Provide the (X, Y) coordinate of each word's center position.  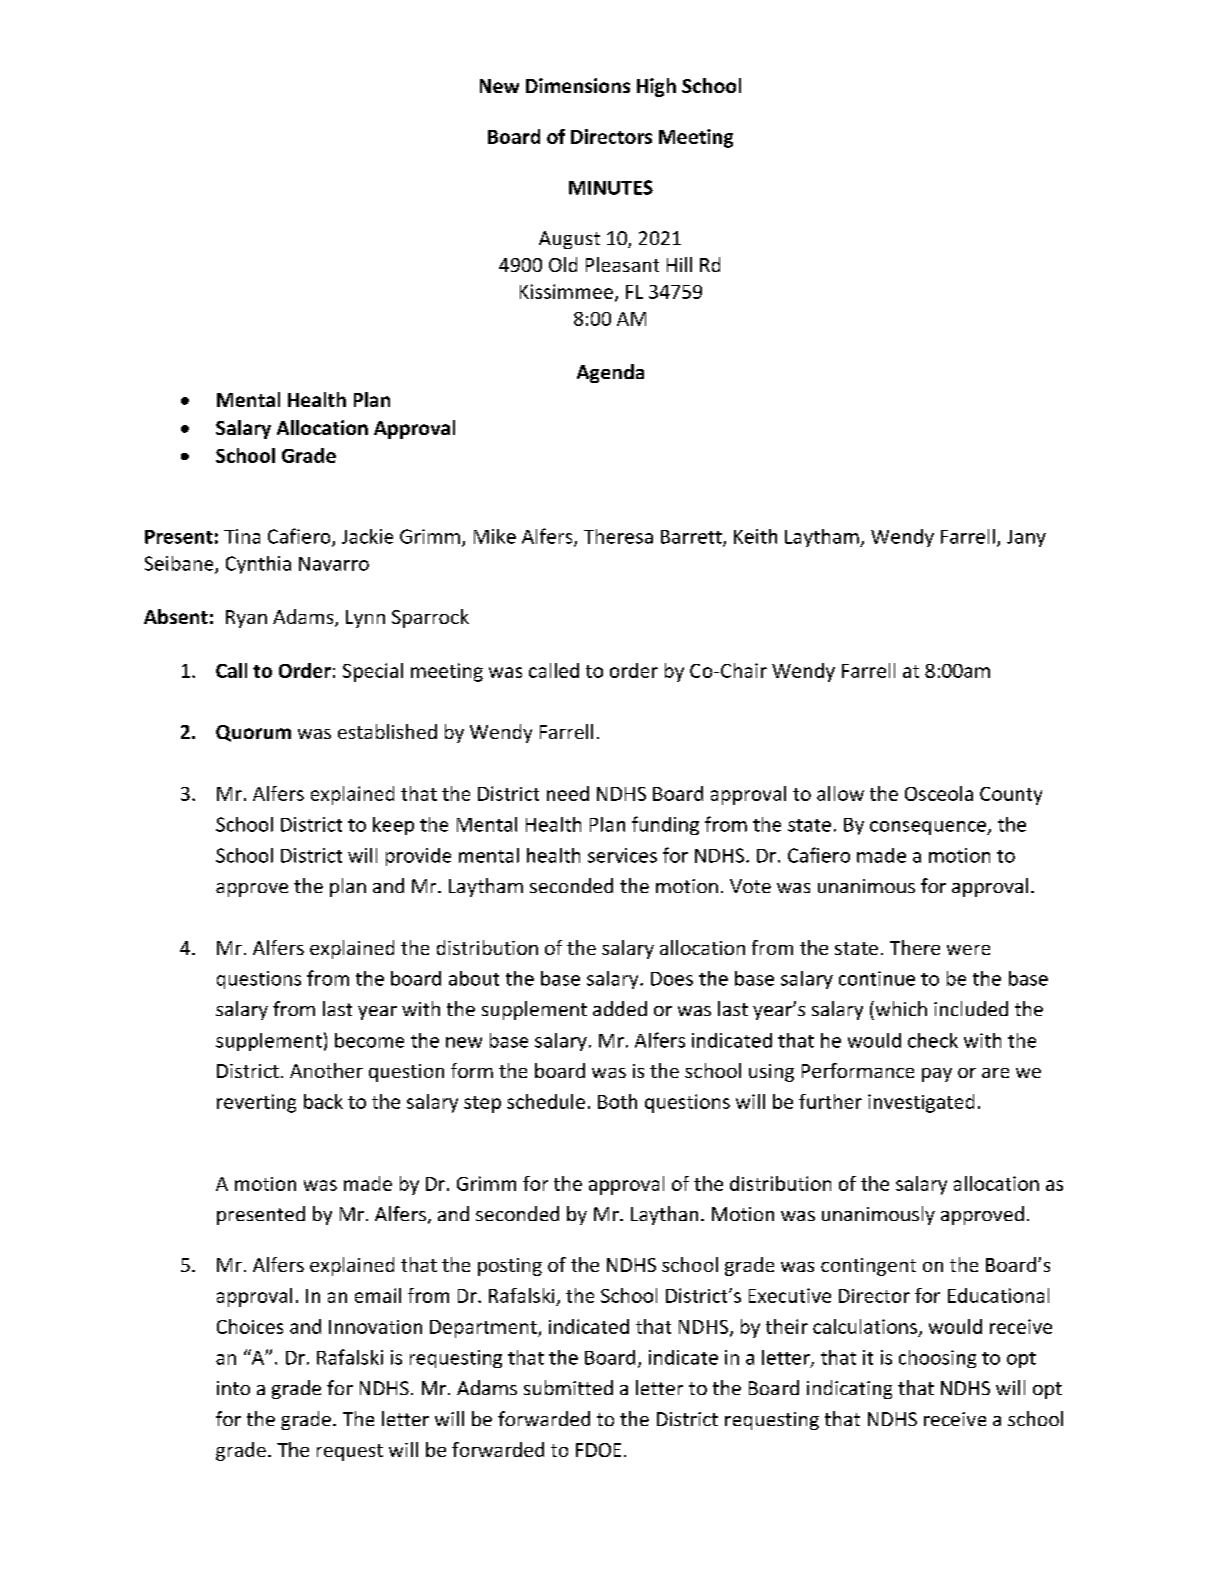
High (656, 87)
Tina (242, 536)
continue (877, 978)
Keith (755, 536)
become (369, 1040)
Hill (679, 264)
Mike (495, 536)
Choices (250, 1326)
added (620, 1008)
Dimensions (578, 85)
